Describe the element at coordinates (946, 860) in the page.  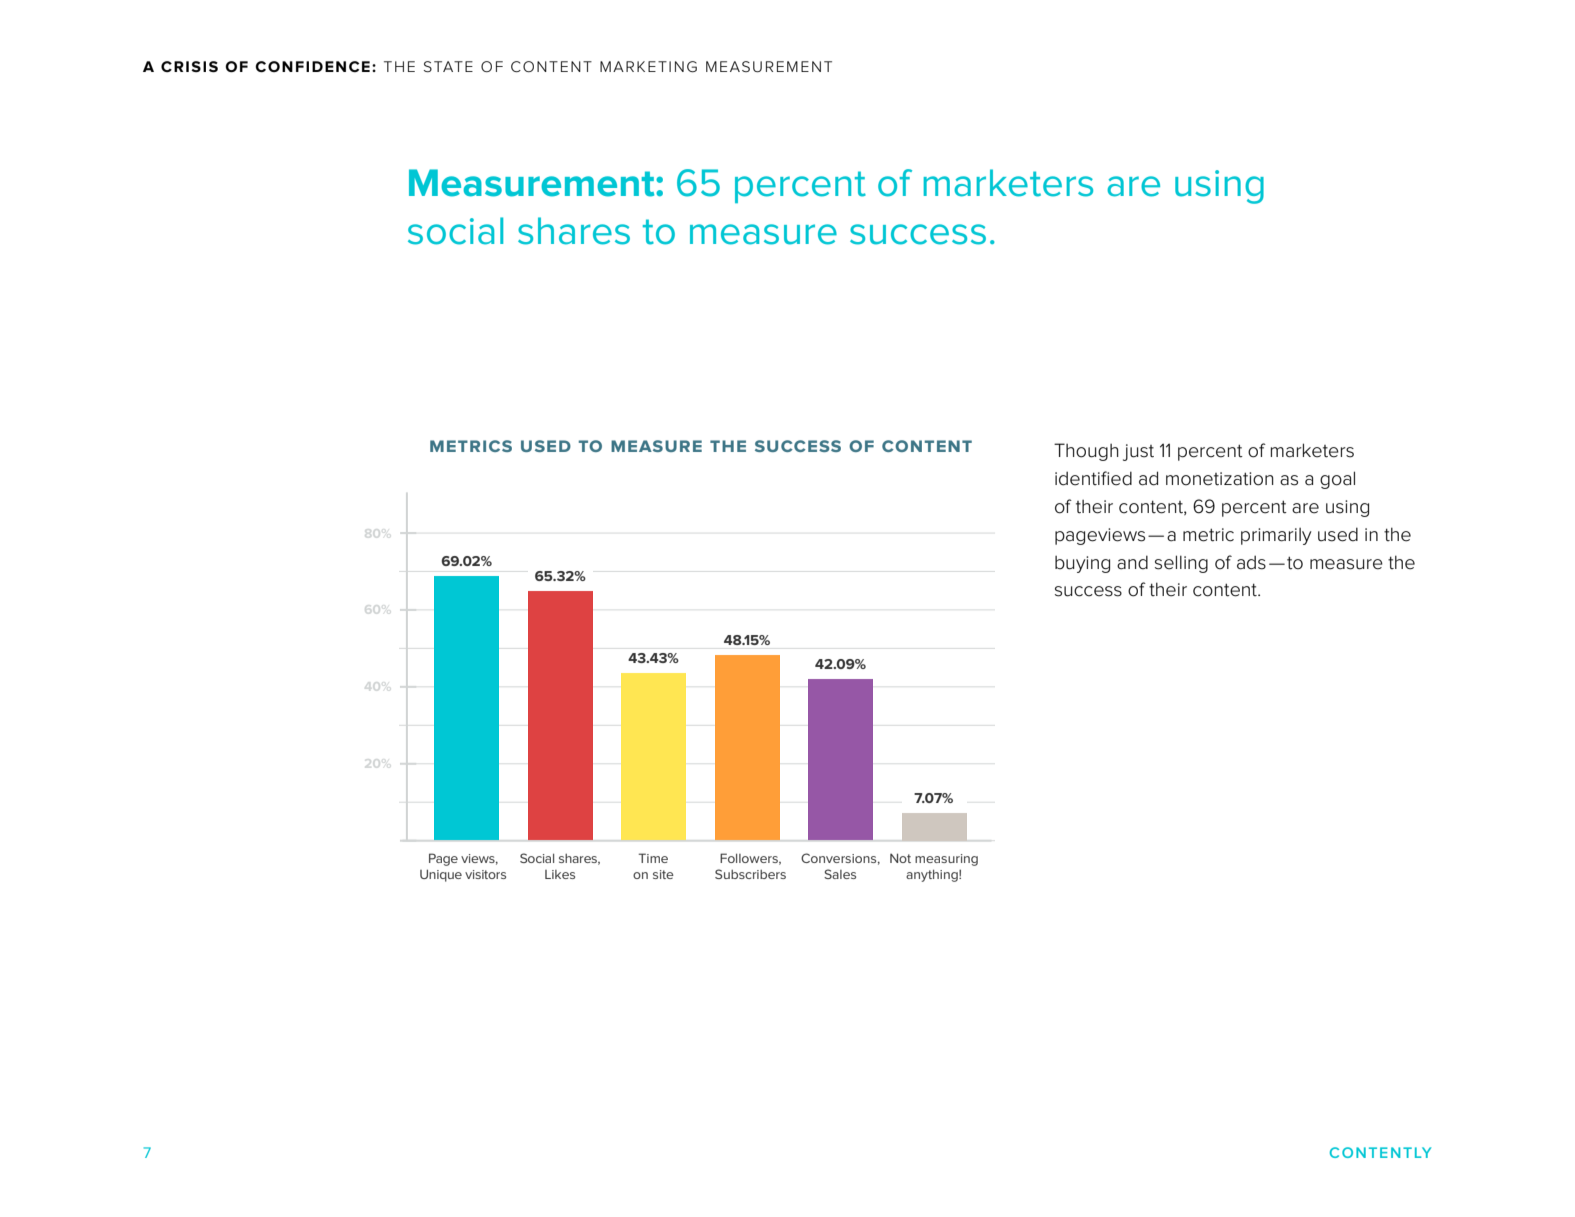
I see `measuring` at that location.
